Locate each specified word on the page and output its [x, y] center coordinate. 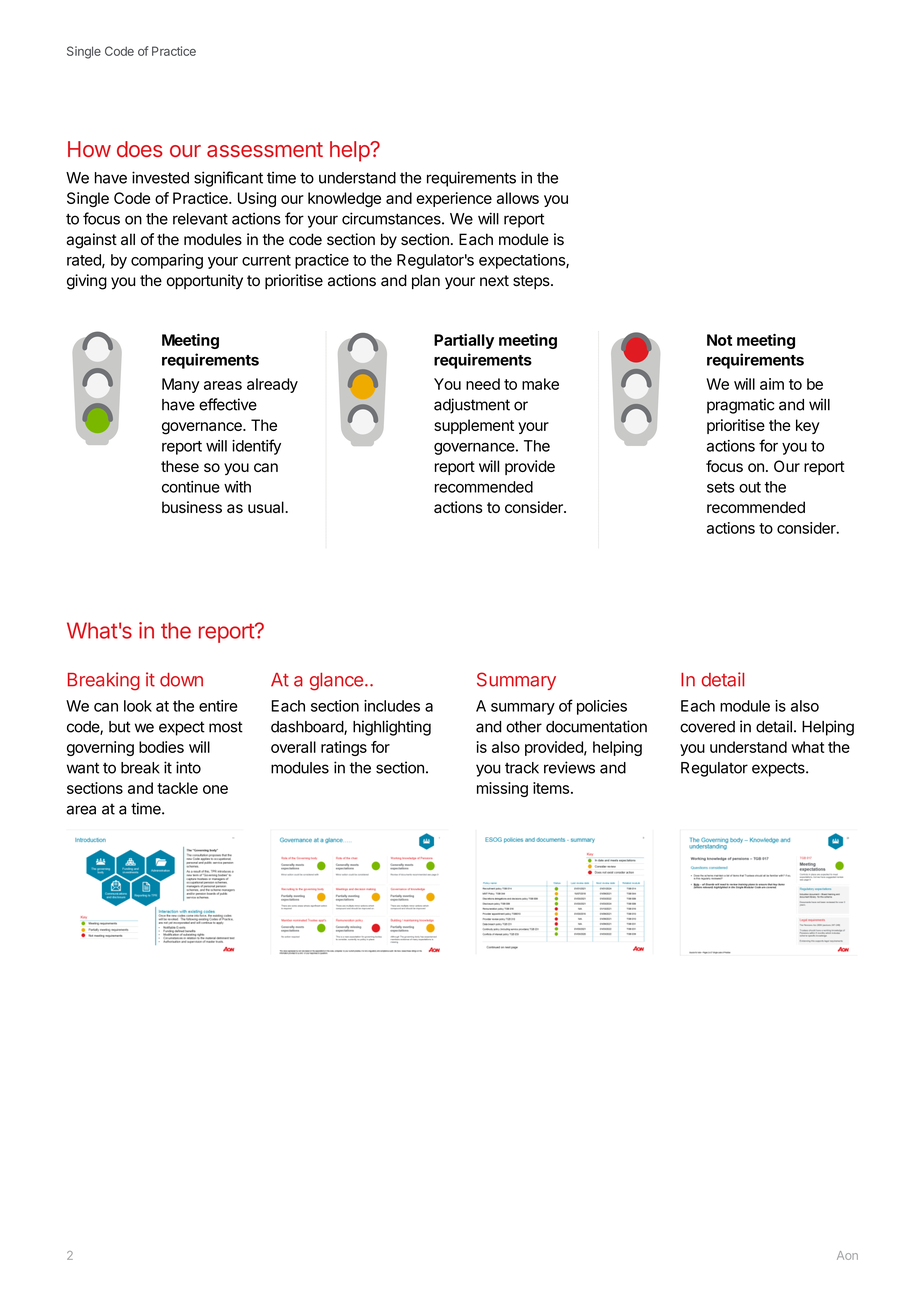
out [750, 487]
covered [707, 727]
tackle [177, 788]
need [483, 384]
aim [772, 384]
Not [719, 340]
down [181, 680]
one [215, 789]
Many [181, 385]
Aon [847, 1255]
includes [392, 706]
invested [160, 177]
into [188, 767]
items [551, 788]
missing [502, 789]
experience [454, 199]
